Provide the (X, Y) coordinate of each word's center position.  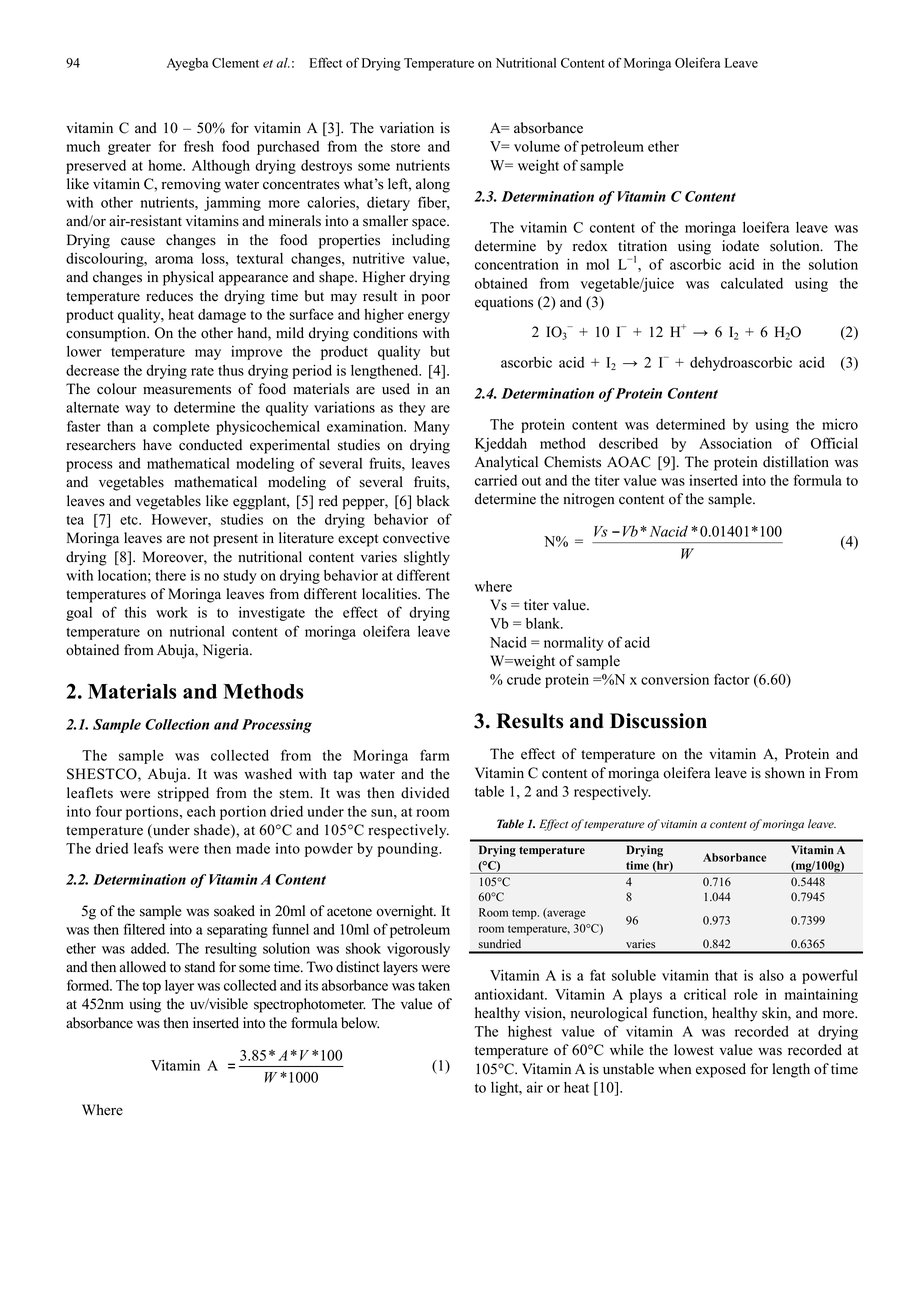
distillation (796, 462)
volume (537, 146)
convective (416, 538)
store (405, 147)
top (151, 987)
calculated (752, 283)
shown (785, 773)
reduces (169, 296)
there (170, 575)
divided (425, 793)
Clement (235, 63)
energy (429, 317)
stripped (183, 794)
